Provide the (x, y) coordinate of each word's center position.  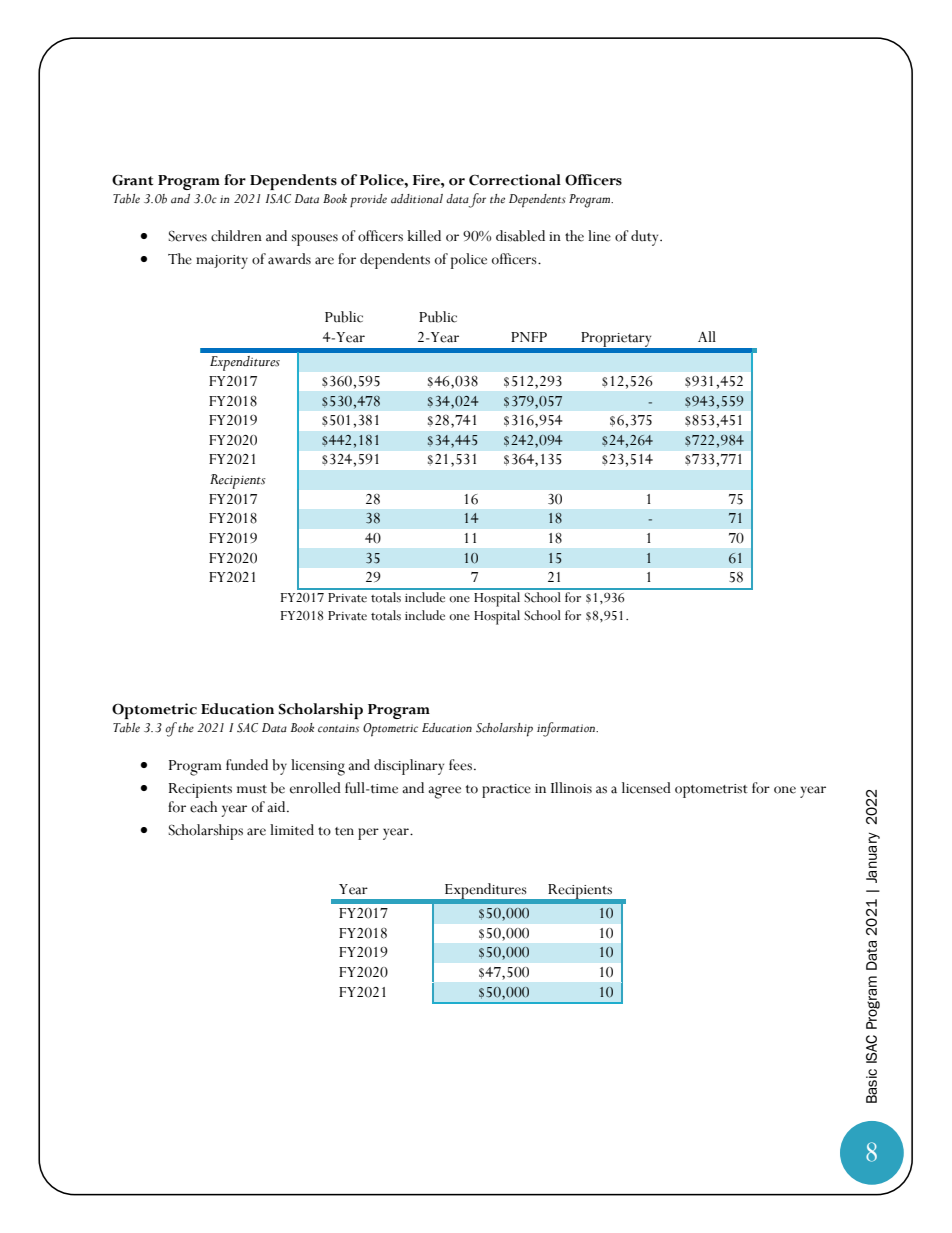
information (567, 729)
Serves (188, 236)
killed (424, 236)
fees (460, 765)
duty (646, 238)
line (599, 236)
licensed (646, 788)
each (203, 807)
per (368, 834)
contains (338, 728)
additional (417, 199)
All (707, 336)
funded (247, 765)
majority (222, 262)
